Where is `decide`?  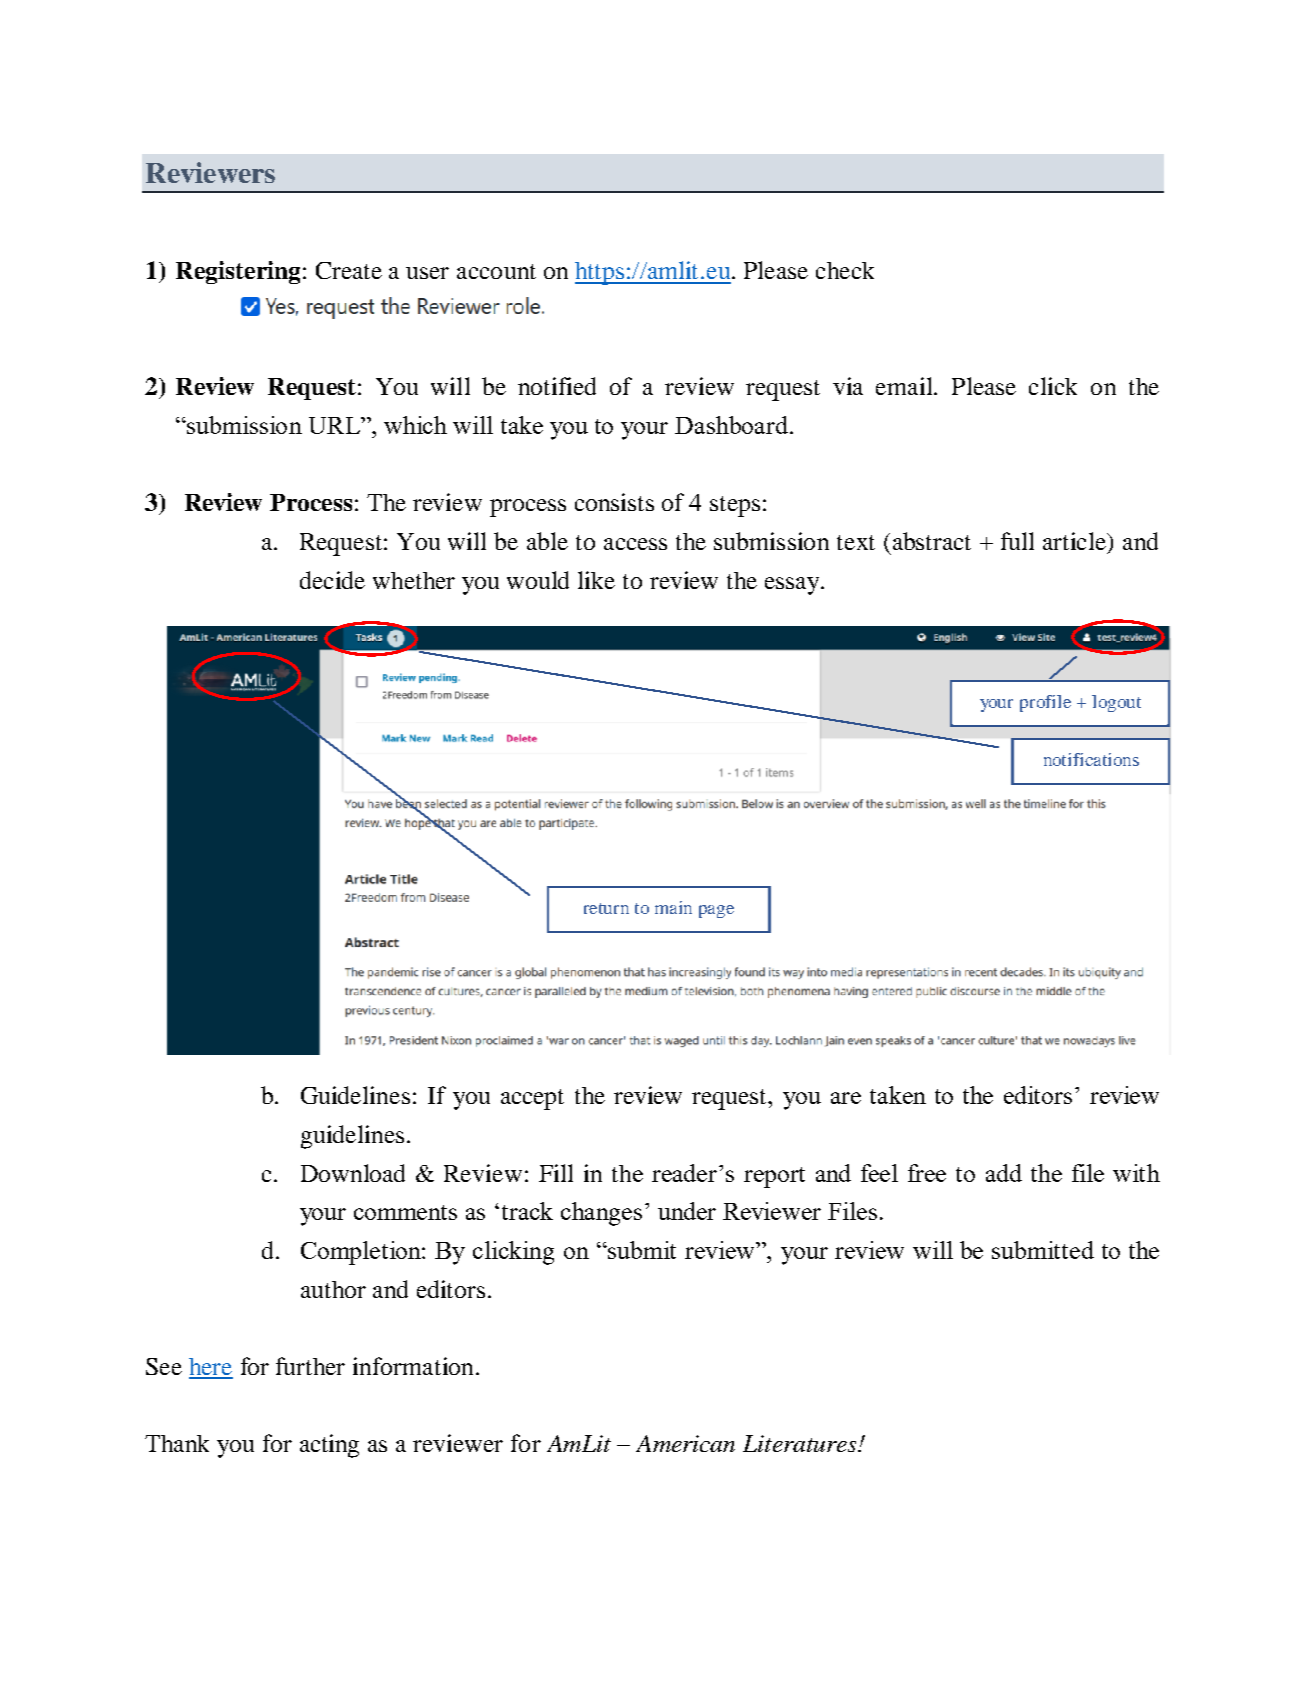 decide is located at coordinates (332, 580).
